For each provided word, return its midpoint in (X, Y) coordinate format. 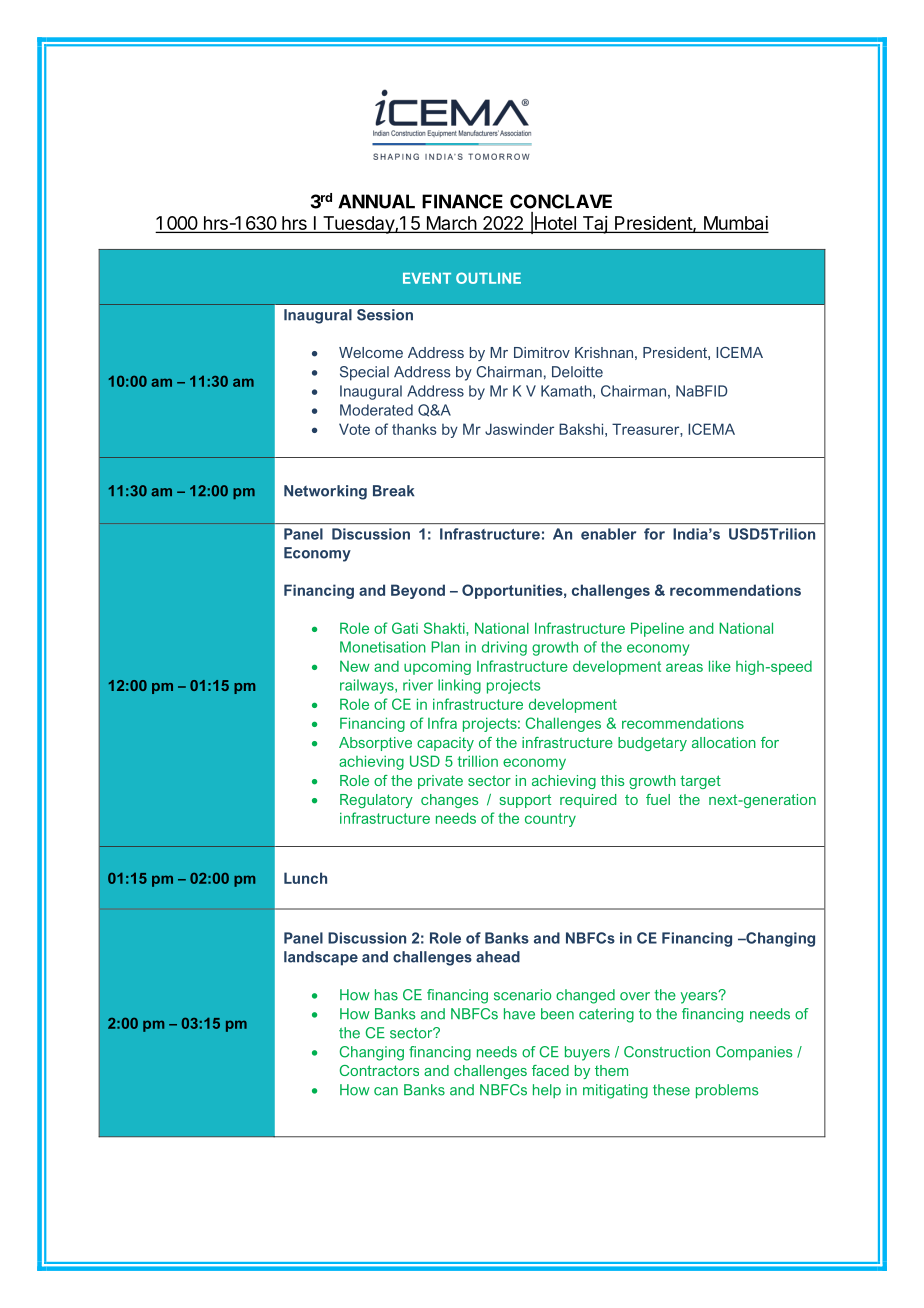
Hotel (555, 224)
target (700, 782)
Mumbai (734, 224)
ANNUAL (376, 201)
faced (550, 1070)
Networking (325, 492)
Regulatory (376, 801)
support (525, 801)
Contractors (379, 1070)
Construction (667, 1052)
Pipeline (657, 629)
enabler (608, 534)
